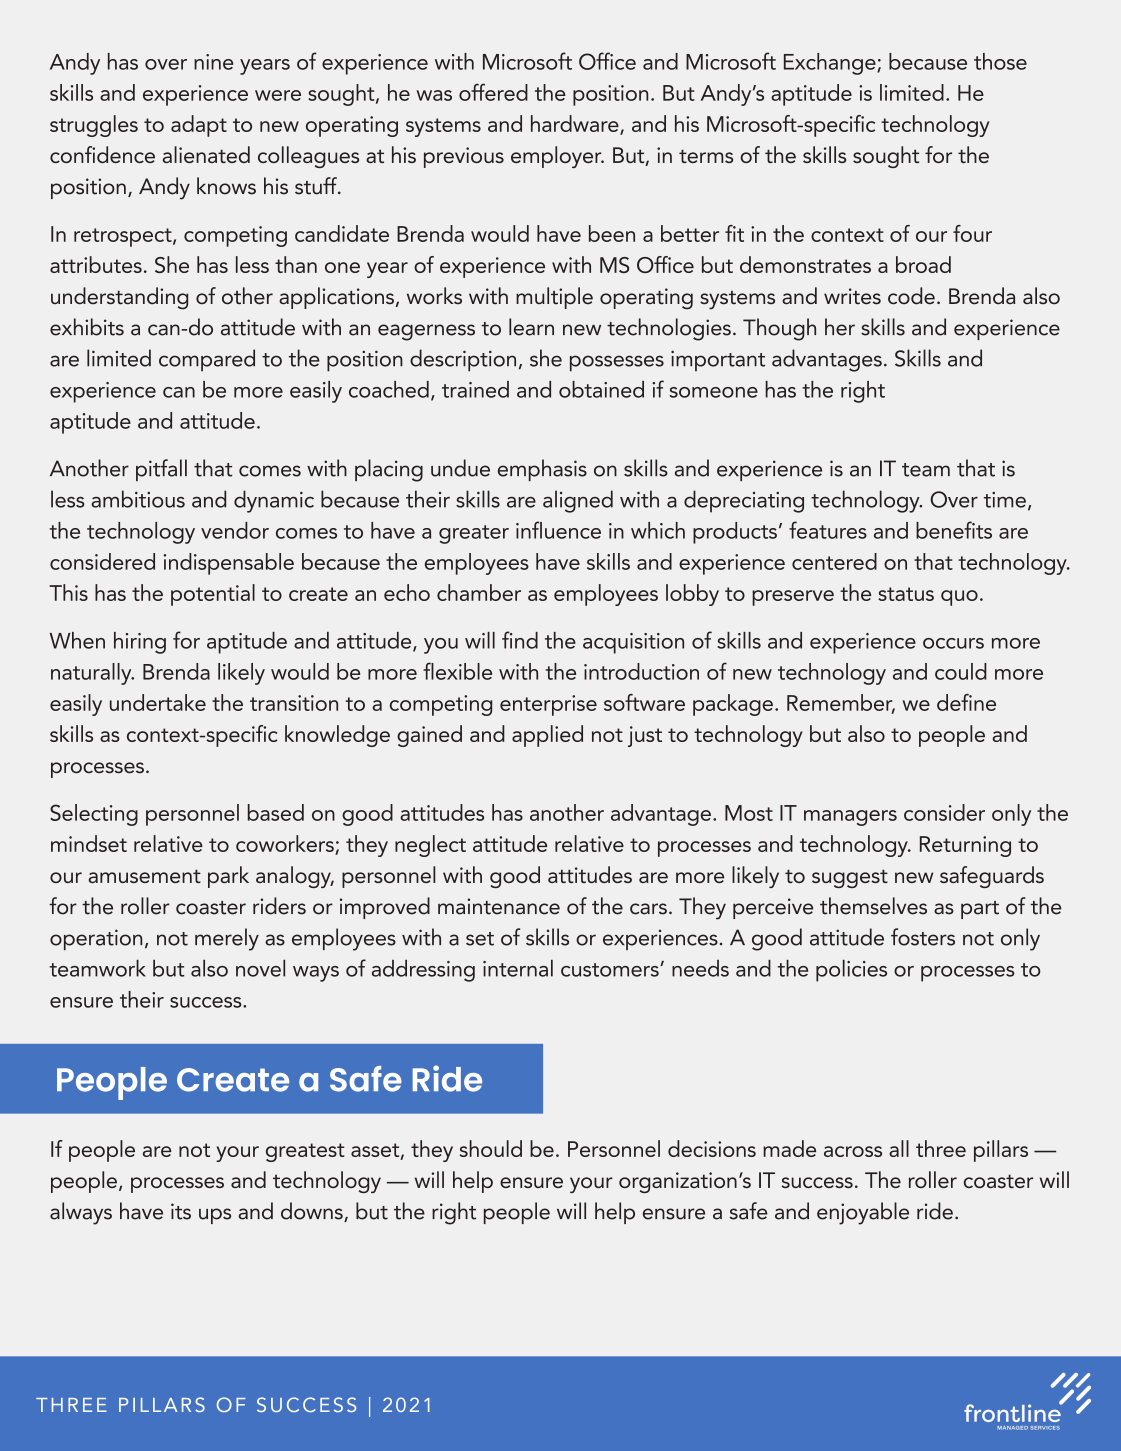 This page has width=1121, height=1451. I want to click on Exchange, so click(831, 64).
